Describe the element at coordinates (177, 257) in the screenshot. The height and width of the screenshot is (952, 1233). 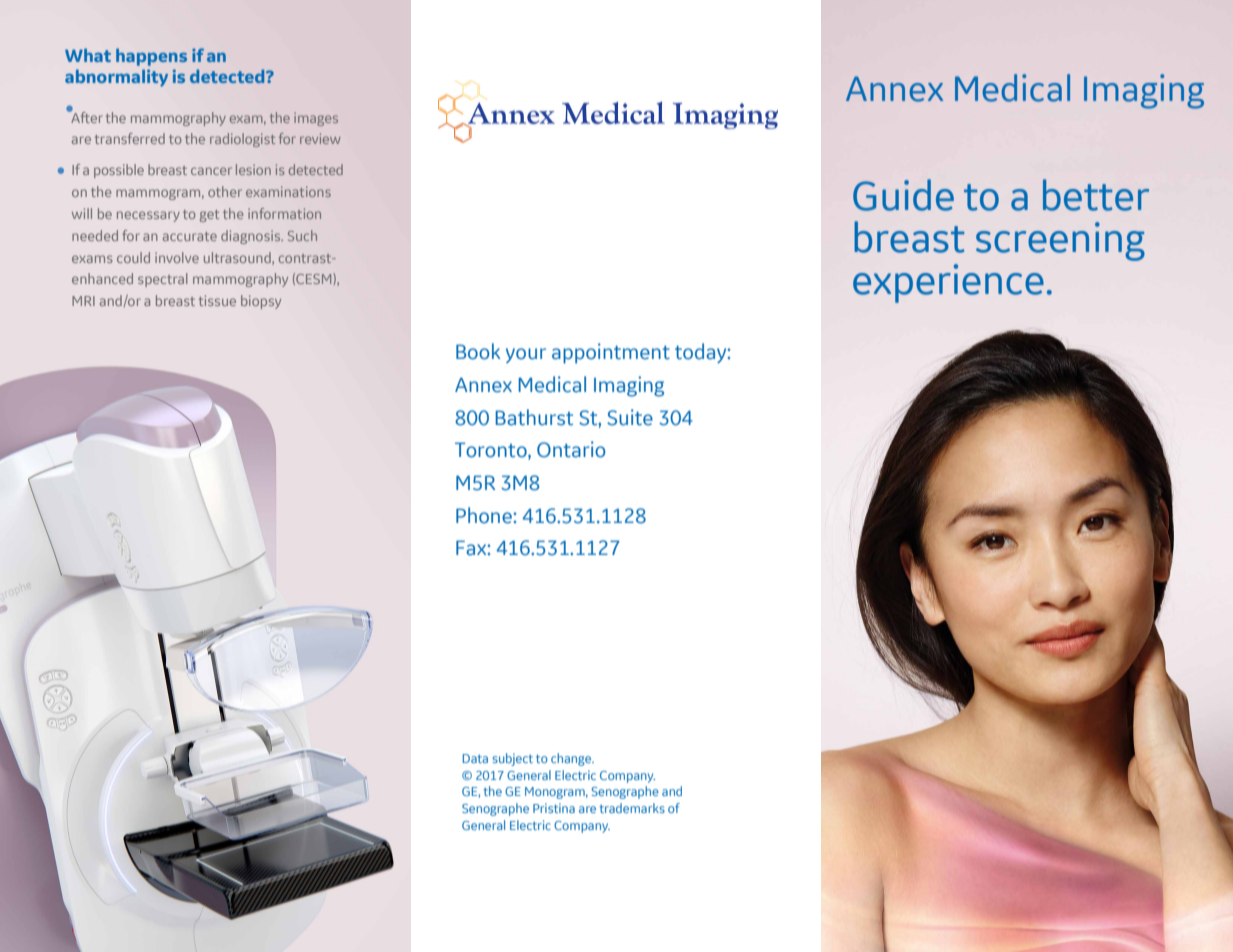
I see `involve` at that location.
